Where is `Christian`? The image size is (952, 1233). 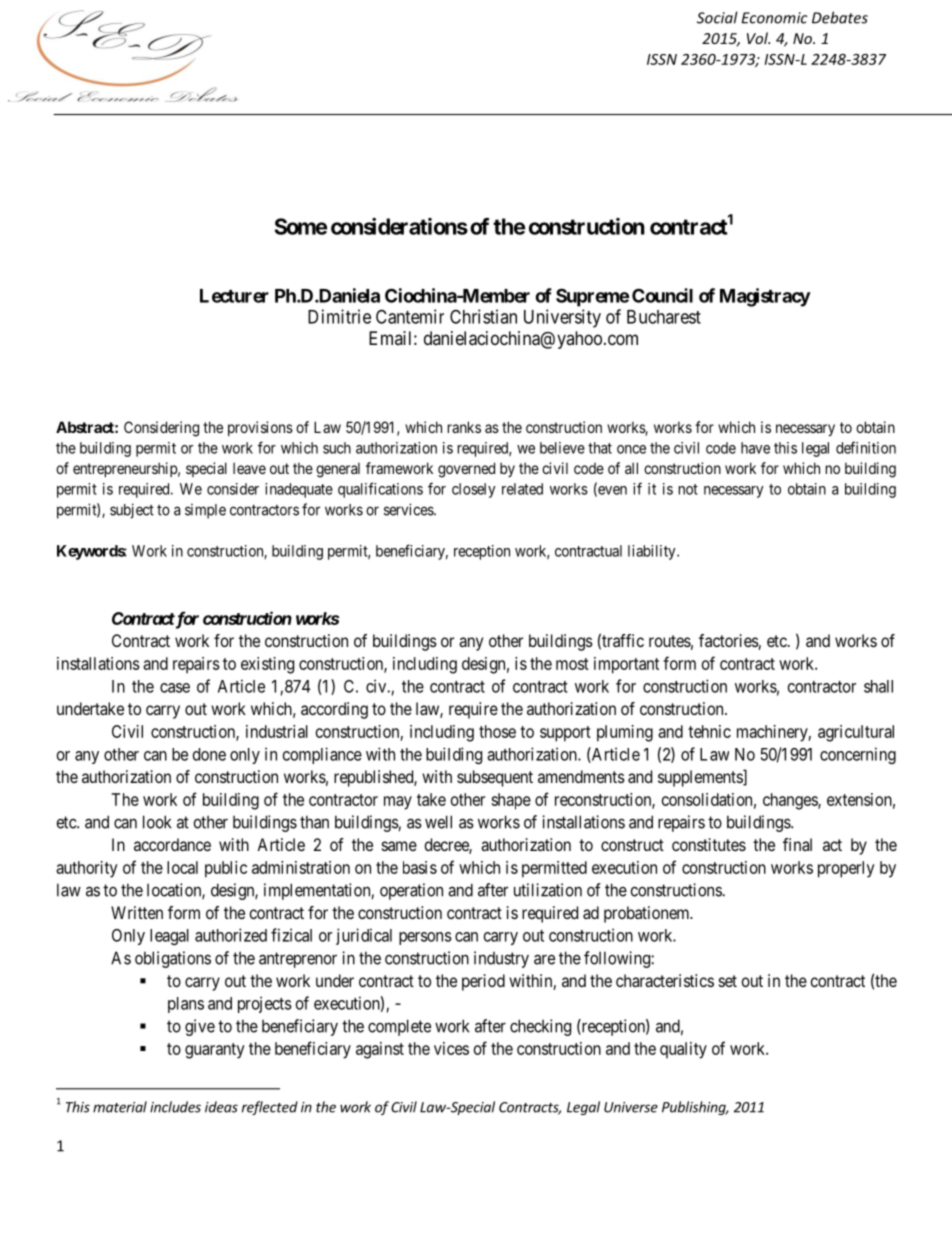
Christian is located at coordinates (483, 316).
